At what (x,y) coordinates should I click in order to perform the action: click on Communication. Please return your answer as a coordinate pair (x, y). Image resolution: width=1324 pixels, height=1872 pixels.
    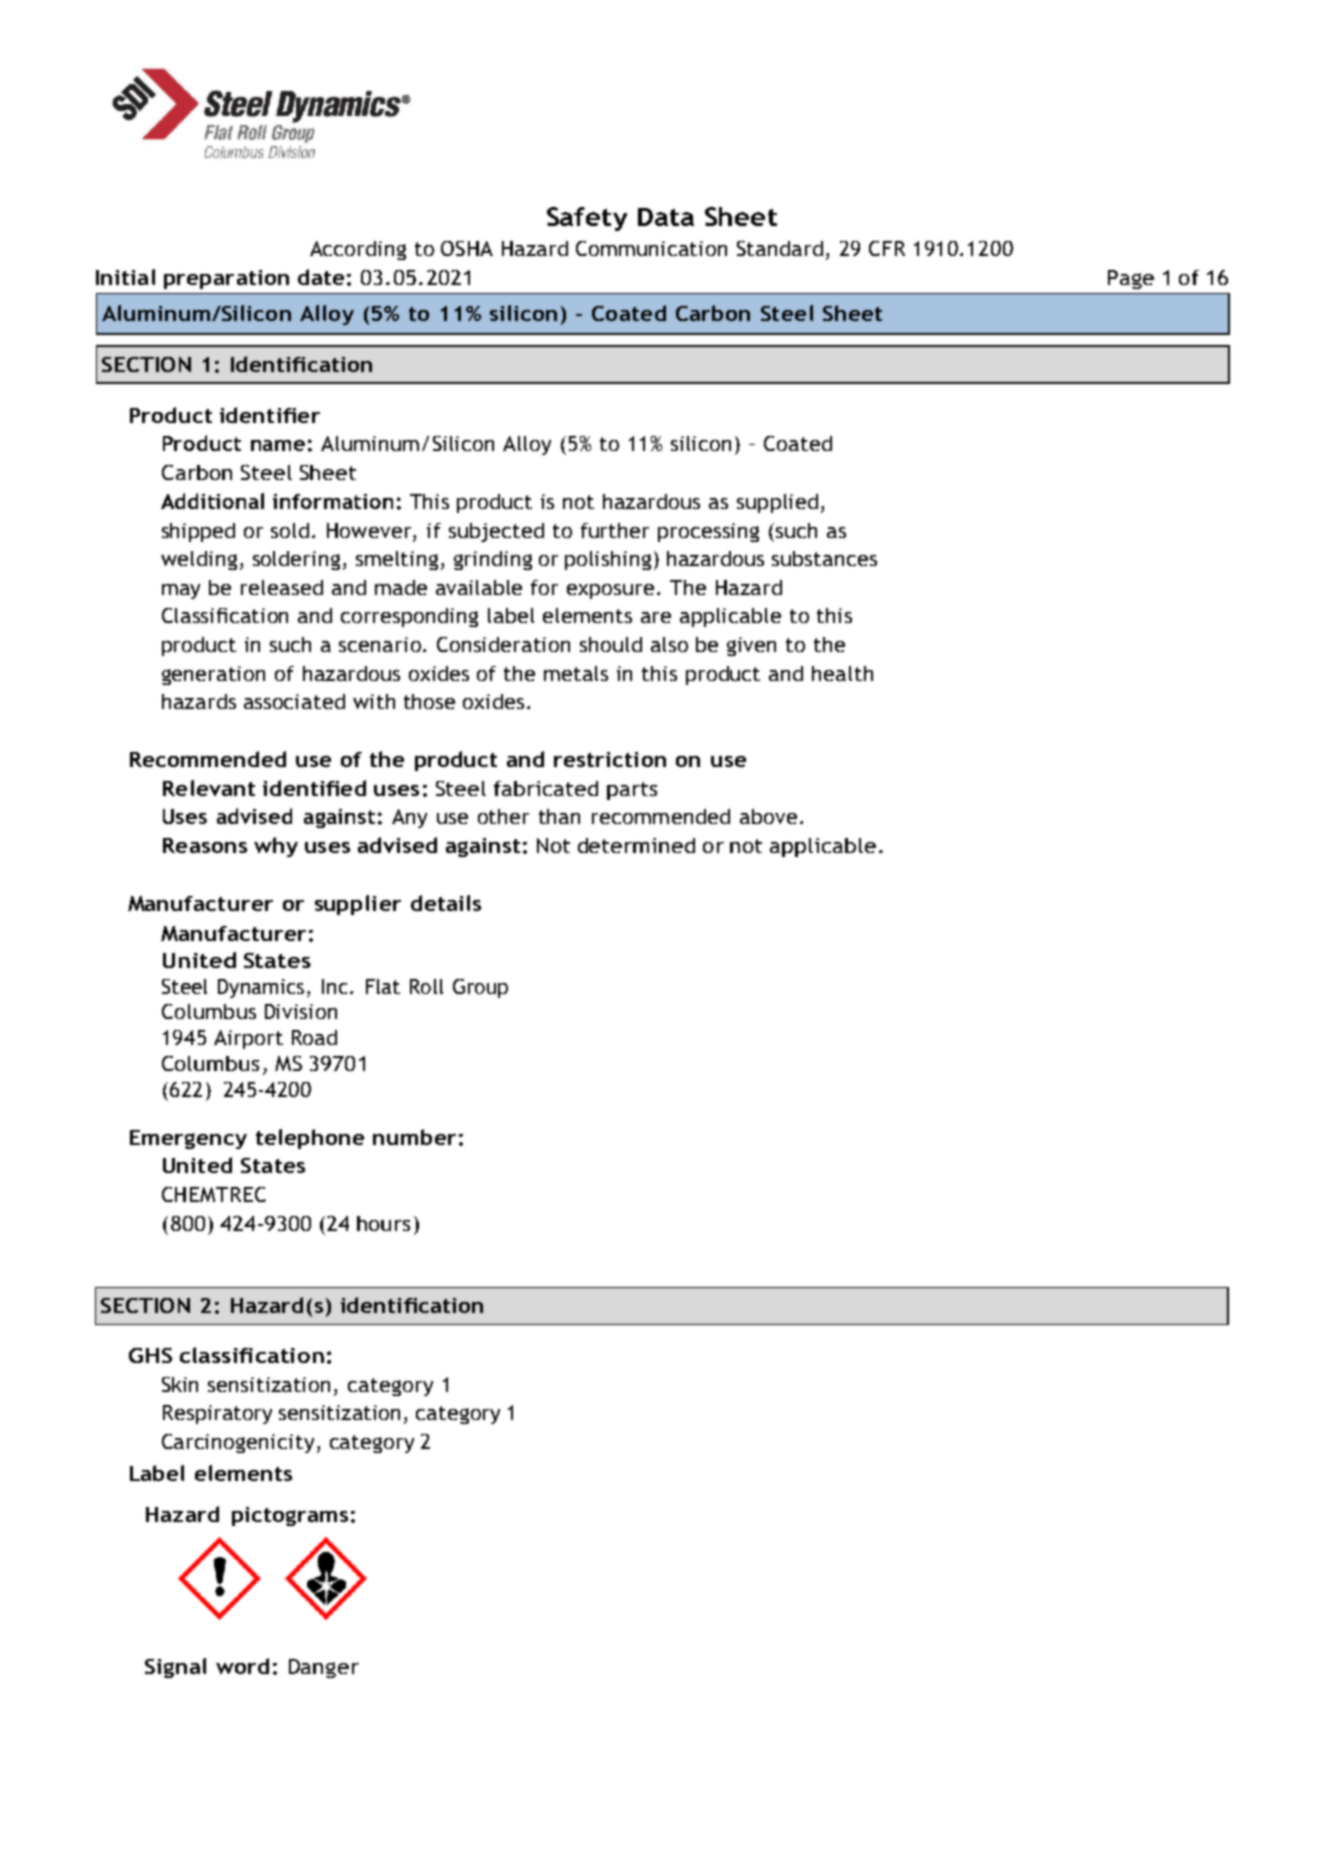
    Looking at the image, I should click on (651, 248).
